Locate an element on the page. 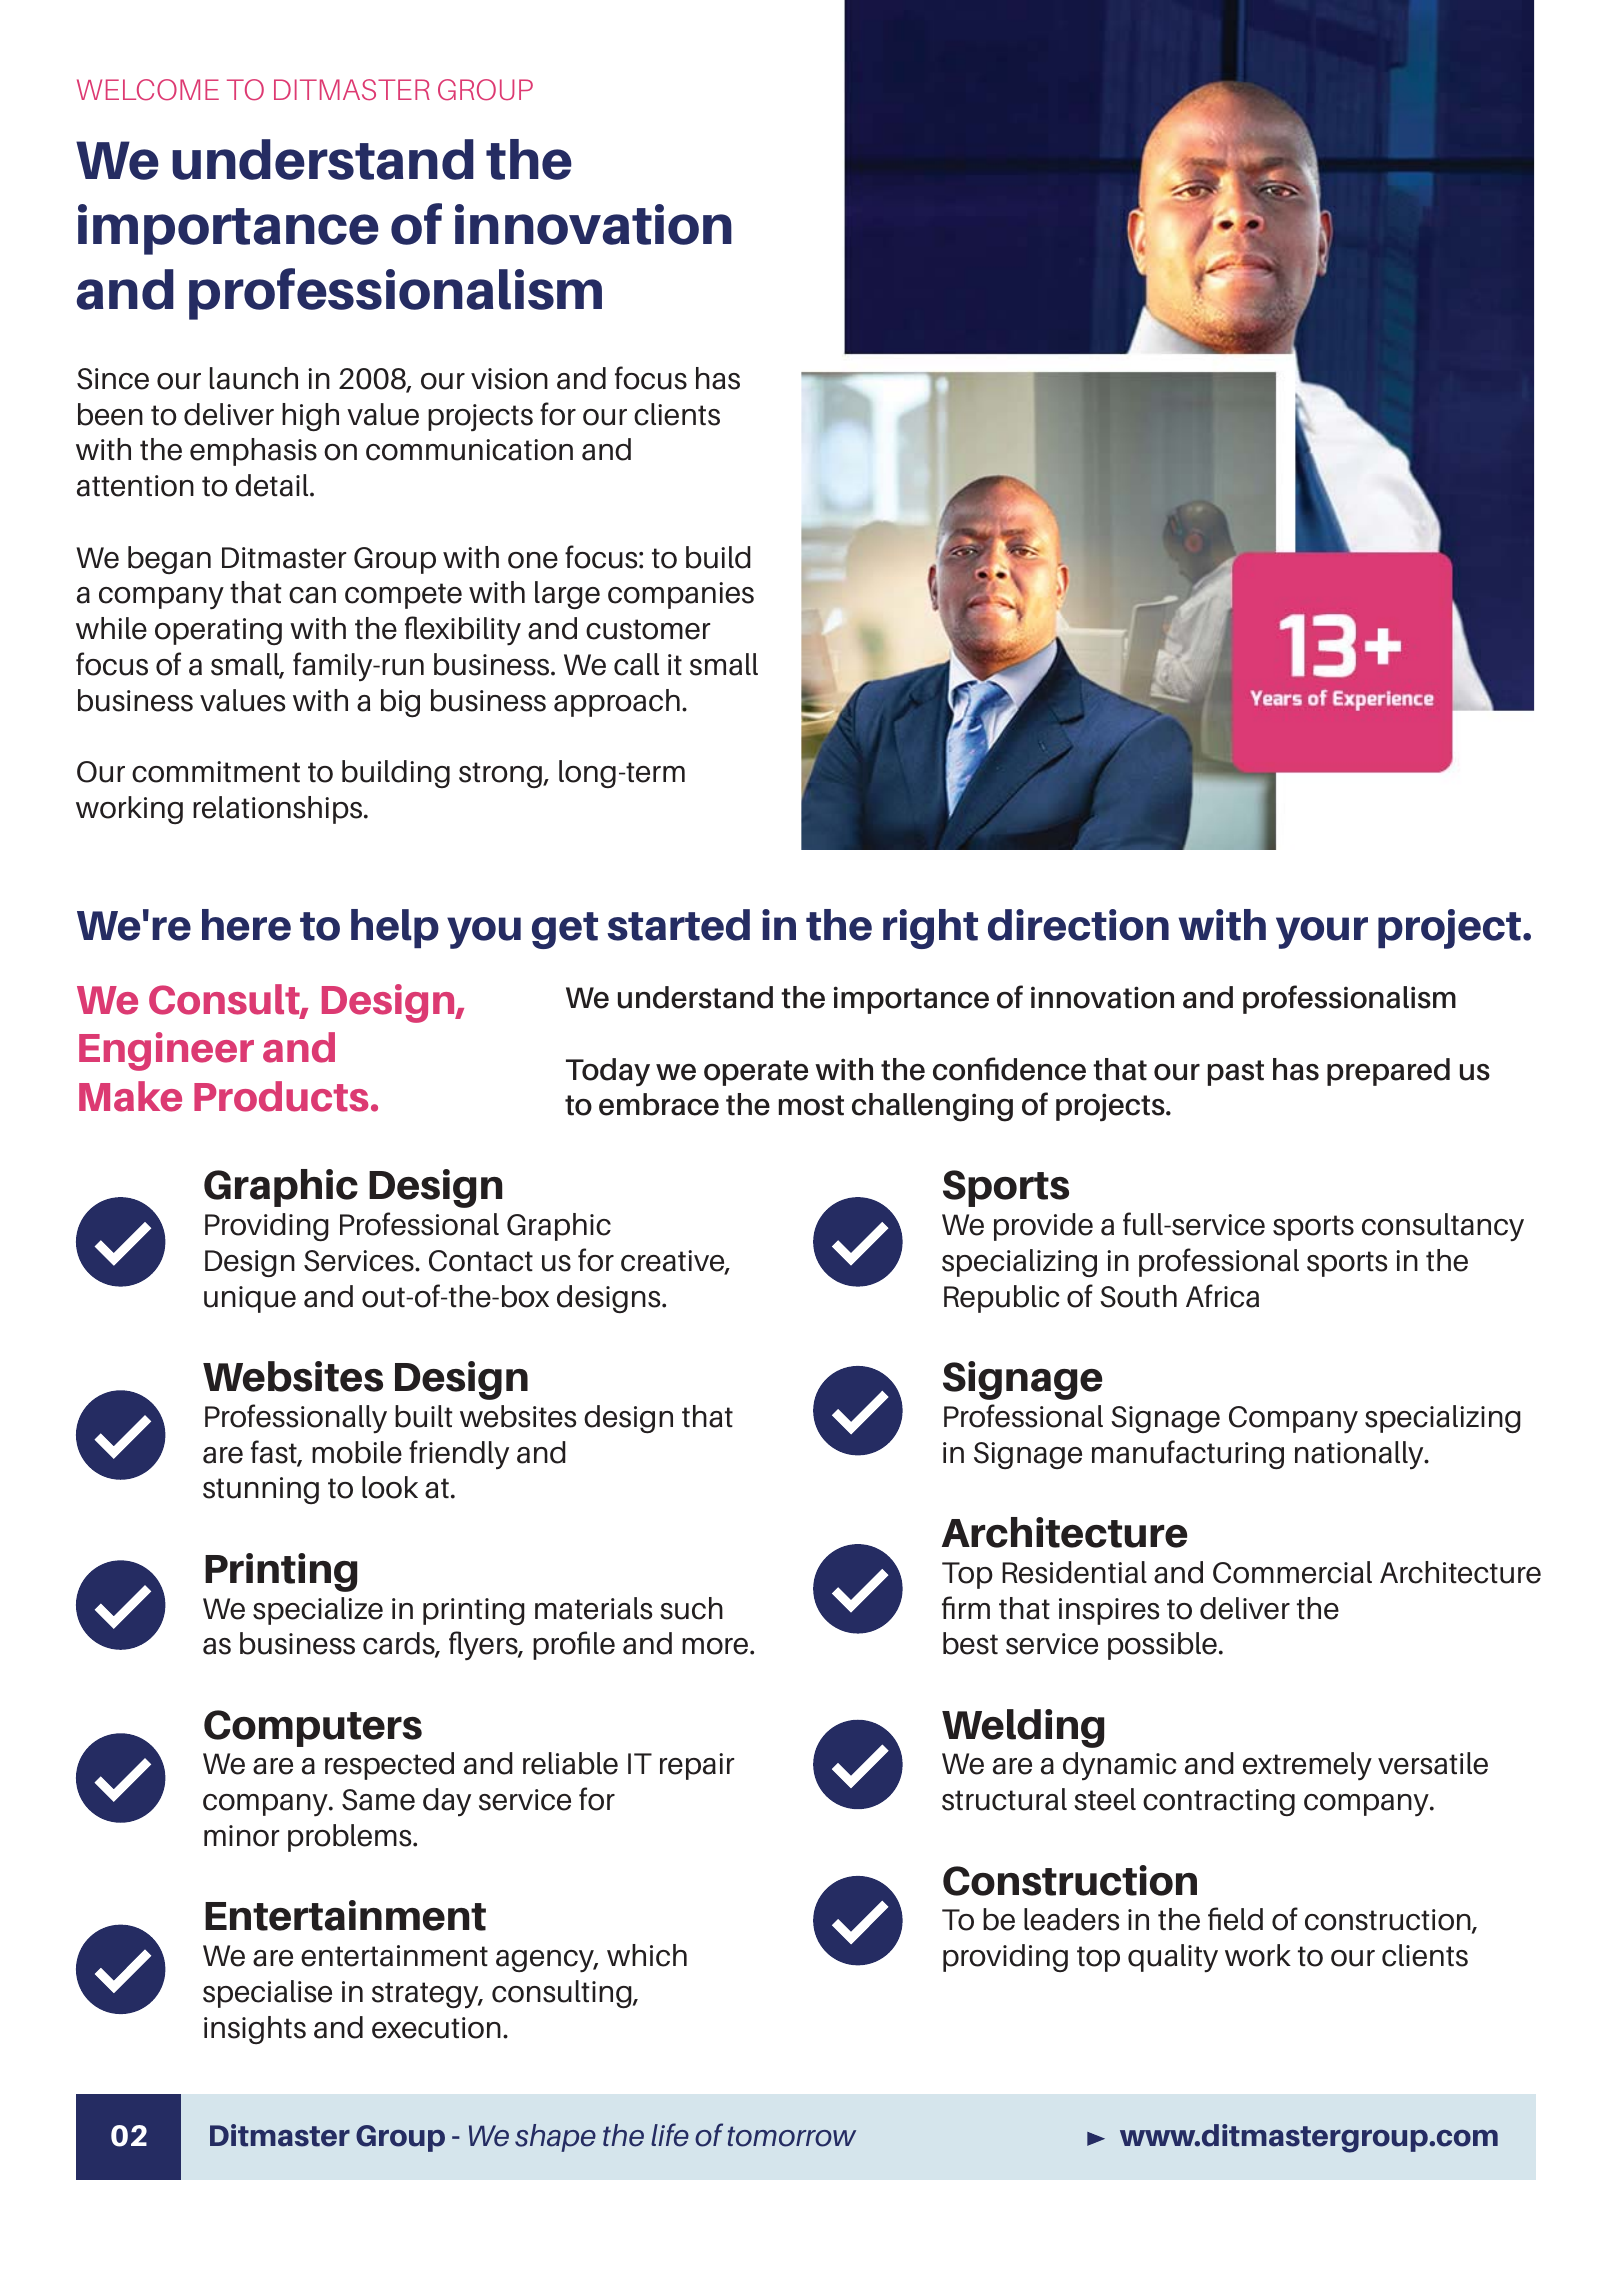 This page has width=1612, height=2281. most is located at coordinates (811, 1105).
